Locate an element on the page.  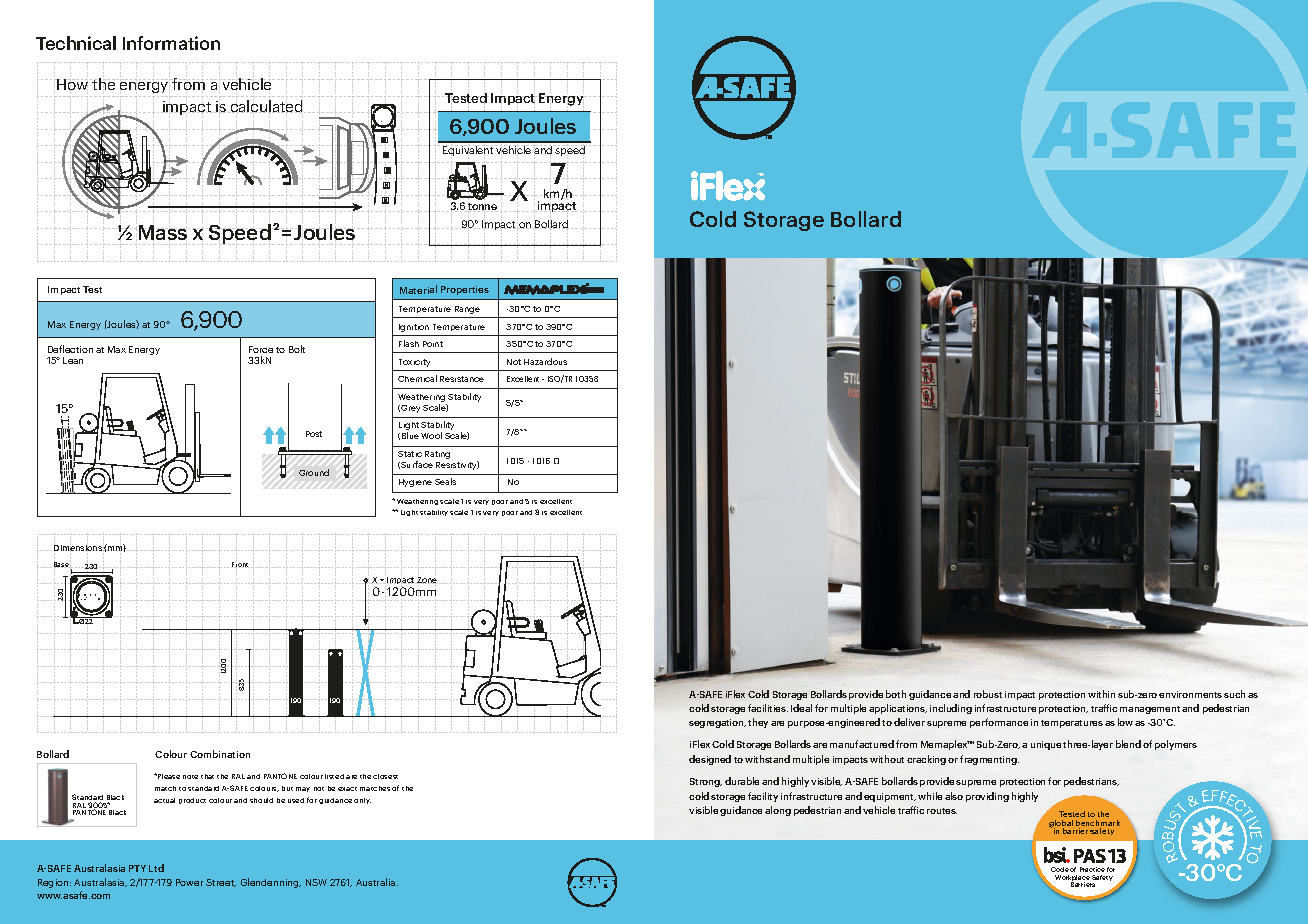
Equivalent is located at coordinates (469, 151).
